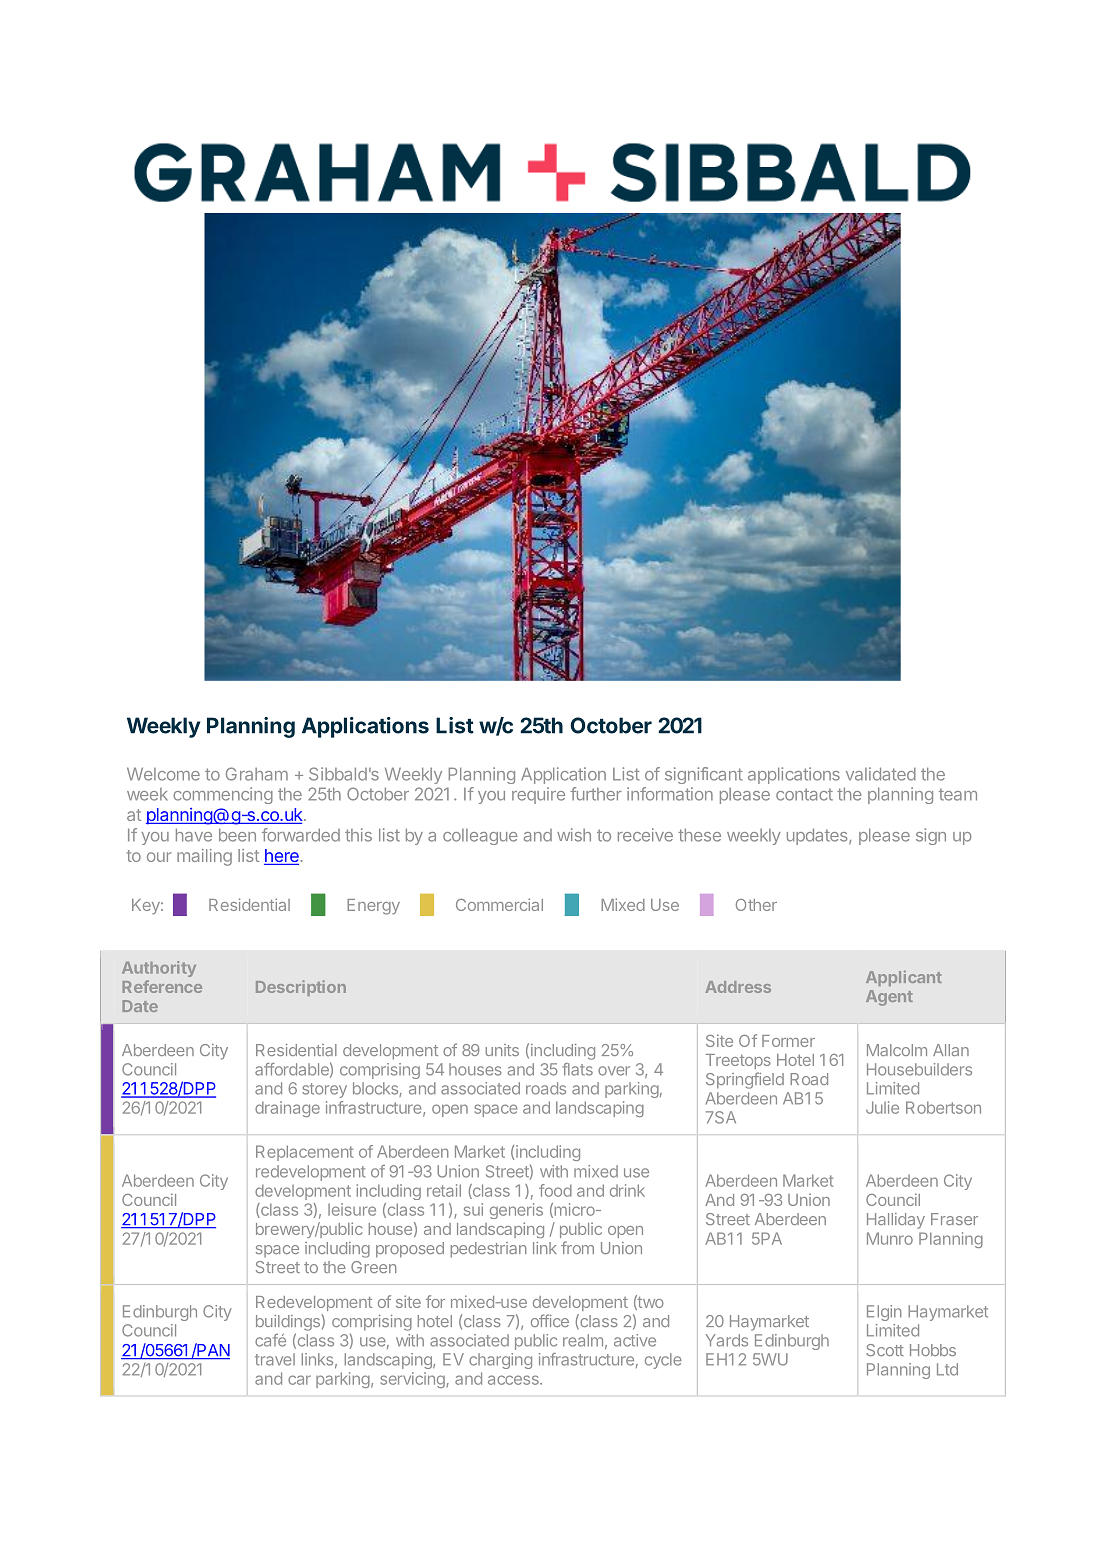 The image size is (1105, 1563). I want to click on Commercial, so click(499, 904).
